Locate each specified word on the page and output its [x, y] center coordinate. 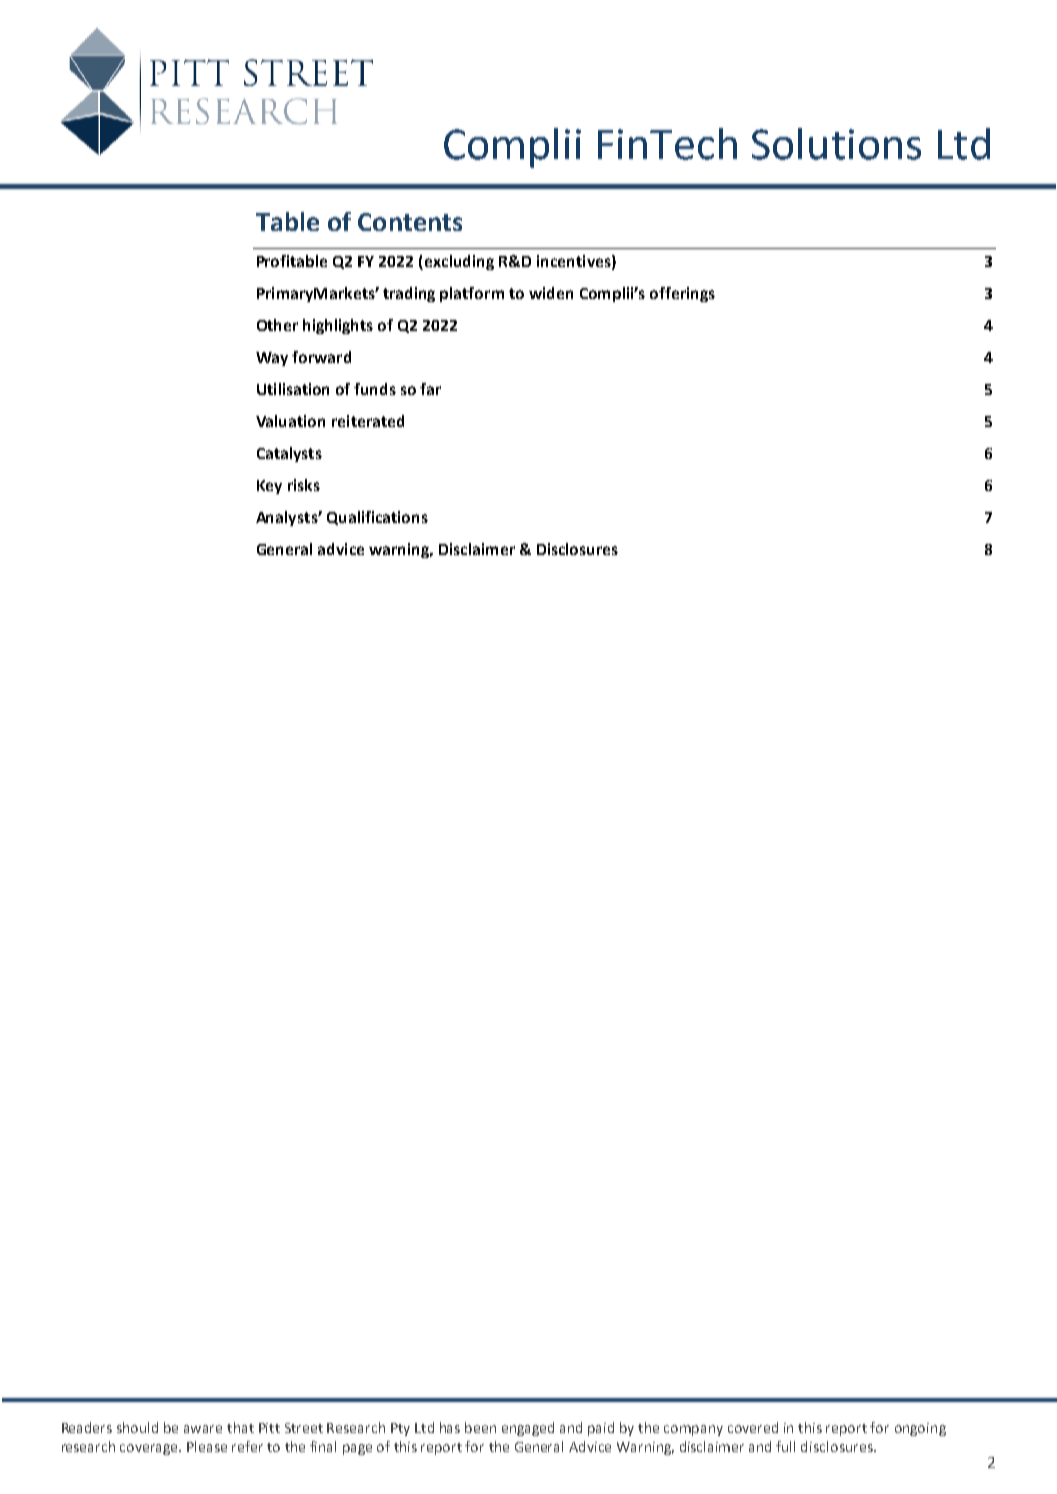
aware [203, 1429]
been [480, 1427]
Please [207, 1446]
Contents [410, 222]
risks [304, 485]
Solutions [836, 144]
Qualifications [377, 518]
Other [277, 325]
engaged [528, 1429]
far [430, 389]
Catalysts [289, 454]
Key [269, 487]
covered [753, 1427]
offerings [682, 294]
